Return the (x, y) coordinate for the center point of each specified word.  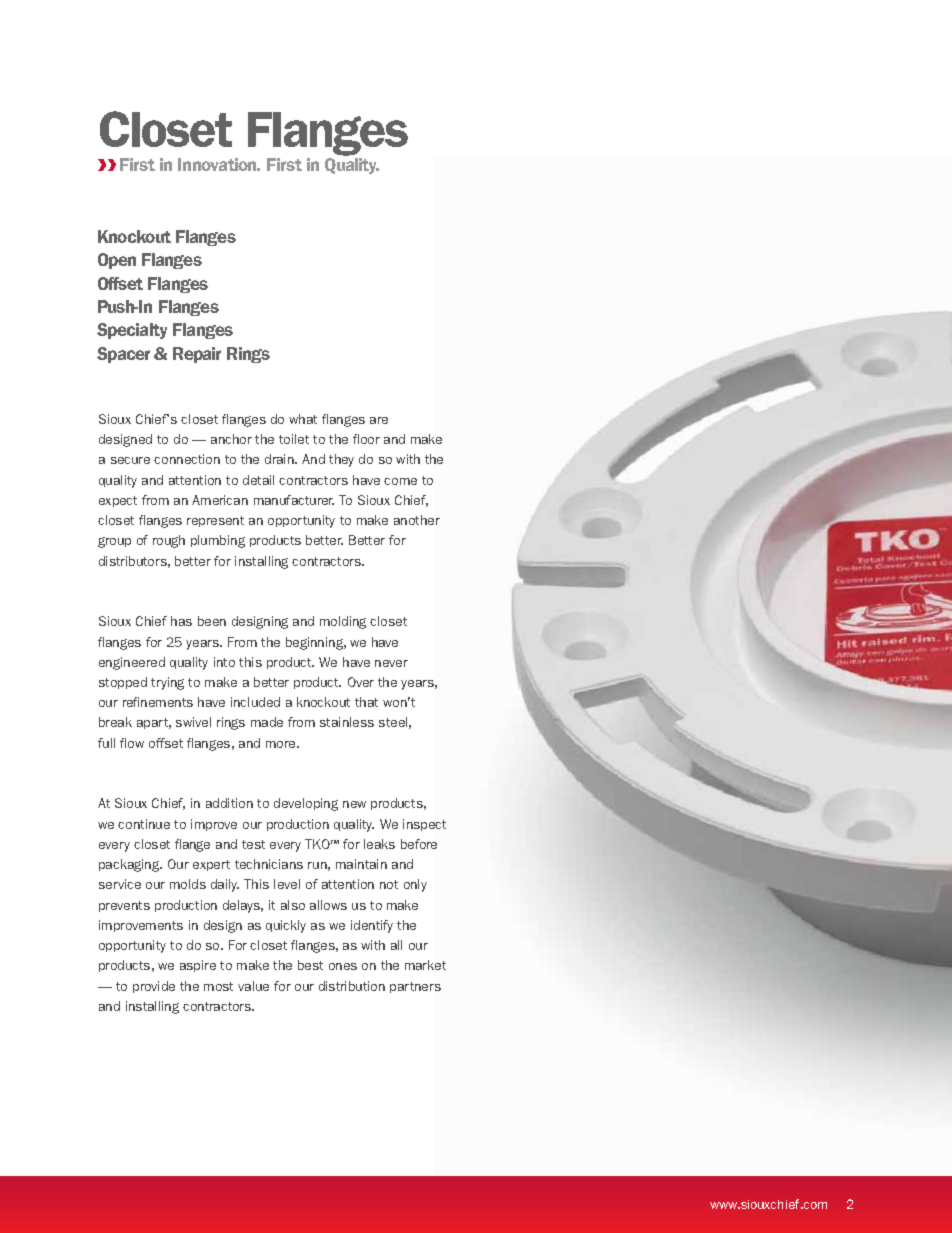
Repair (197, 355)
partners (415, 987)
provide (154, 987)
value (253, 986)
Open (117, 261)
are (379, 420)
